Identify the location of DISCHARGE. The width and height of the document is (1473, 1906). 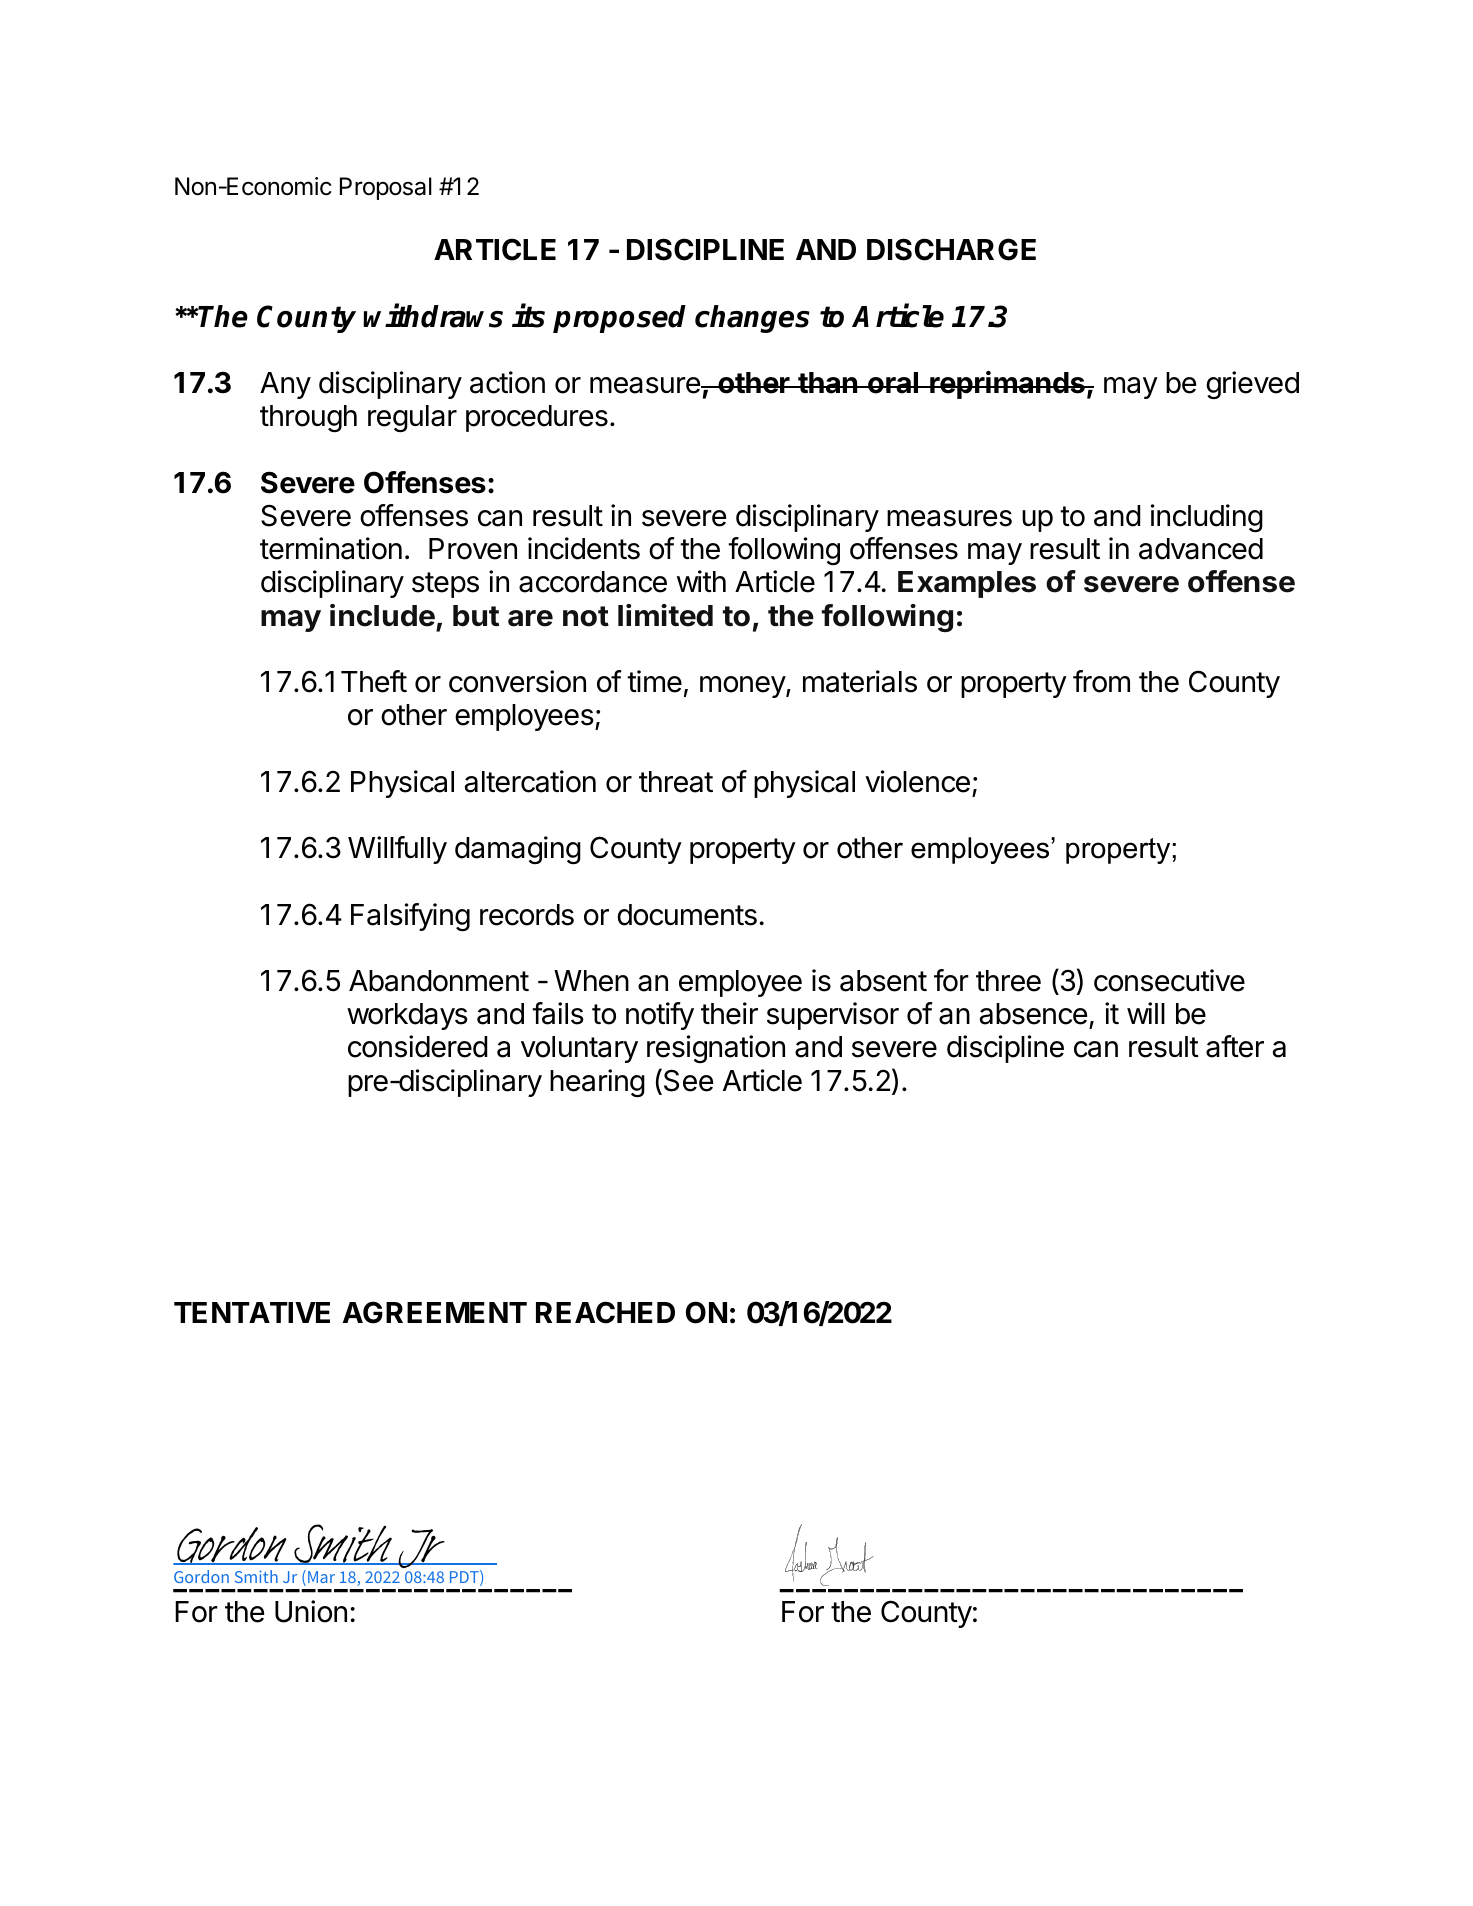
(951, 249).
